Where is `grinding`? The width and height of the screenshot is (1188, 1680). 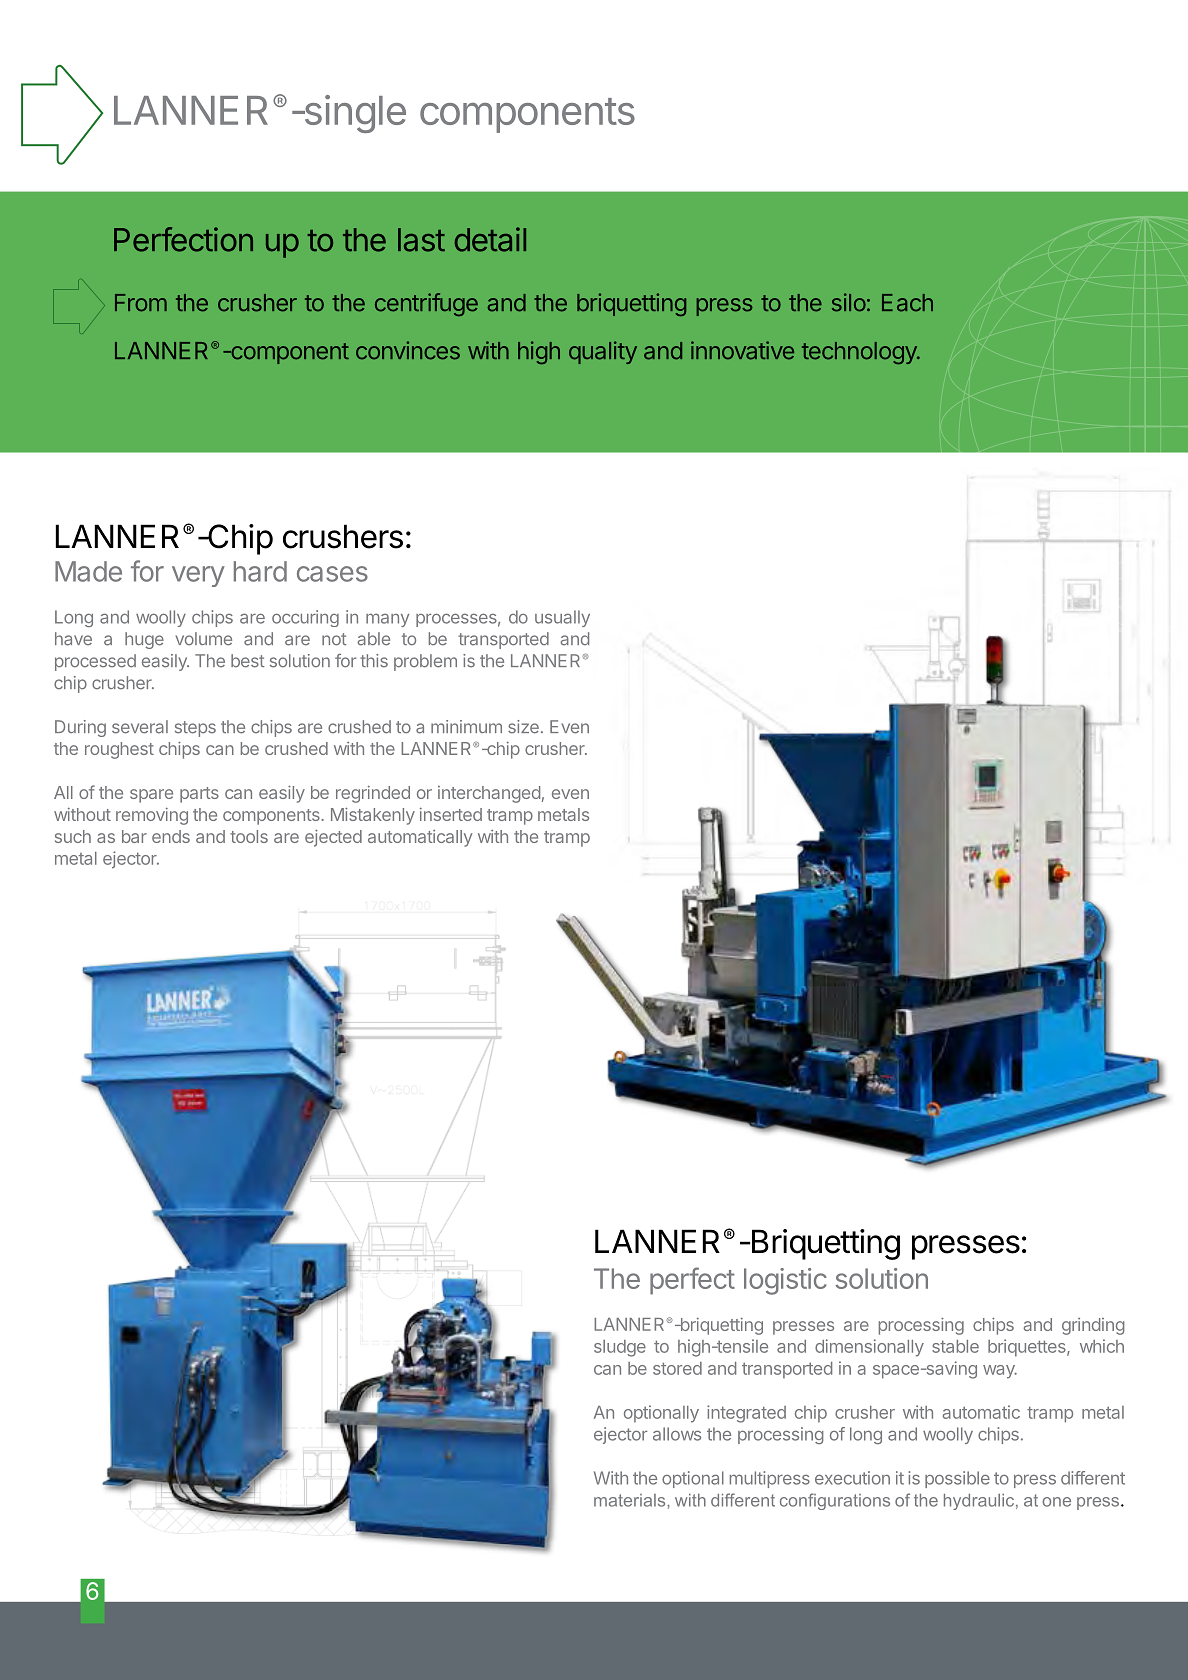
grinding is located at coordinates (1093, 1326).
